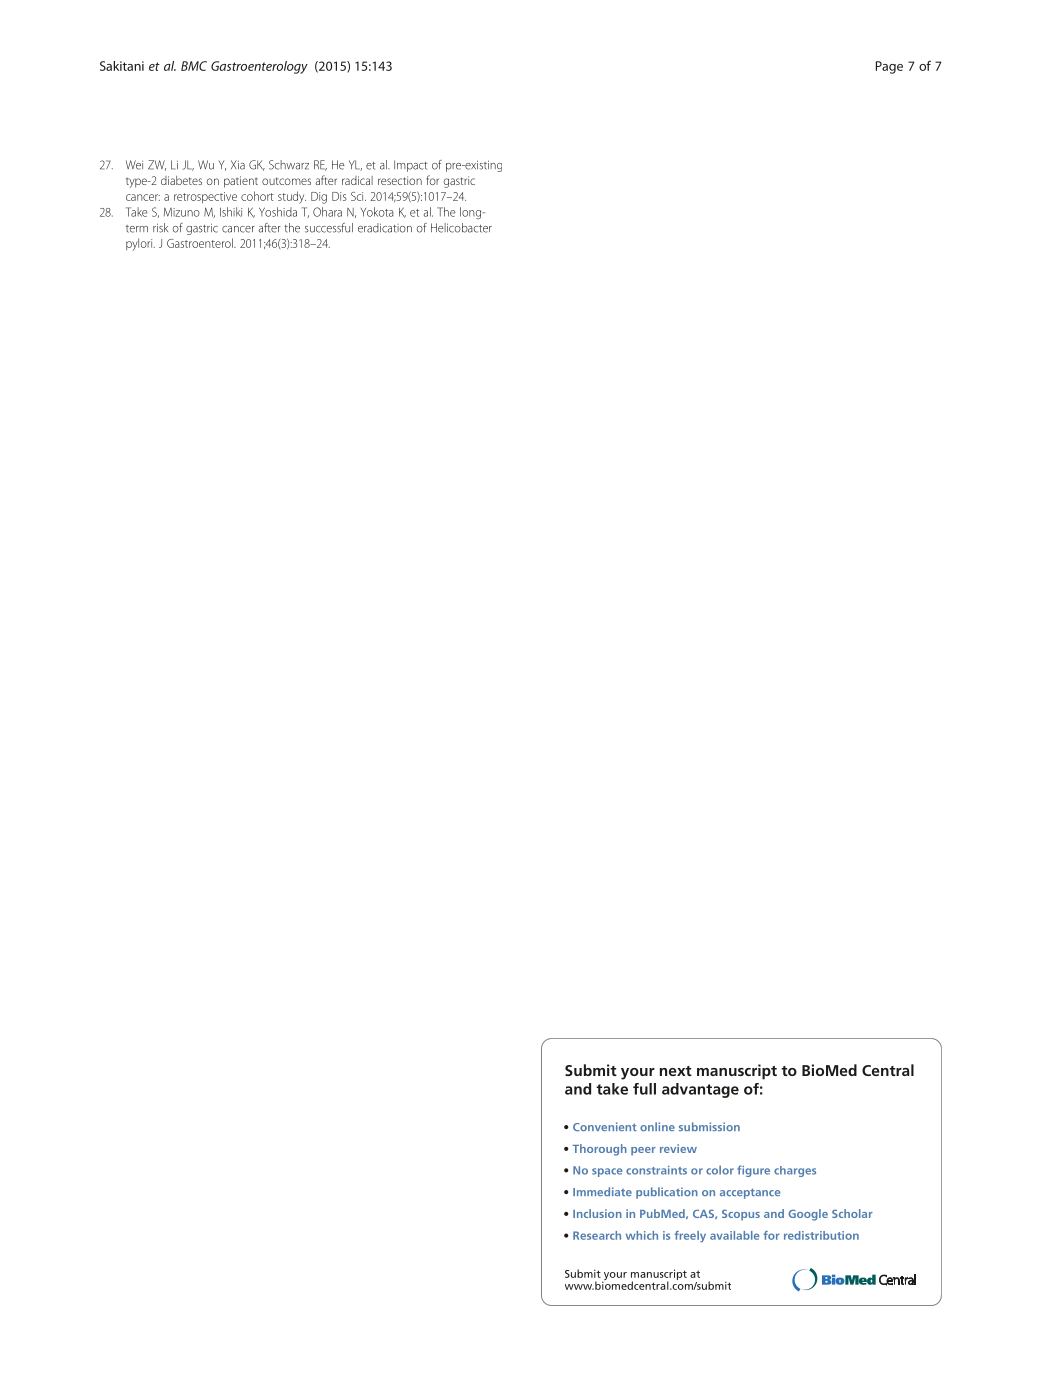  What do you see at coordinates (700, 1090) in the screenshot?
I see `advantage` at bounding box center [700, 1090].
